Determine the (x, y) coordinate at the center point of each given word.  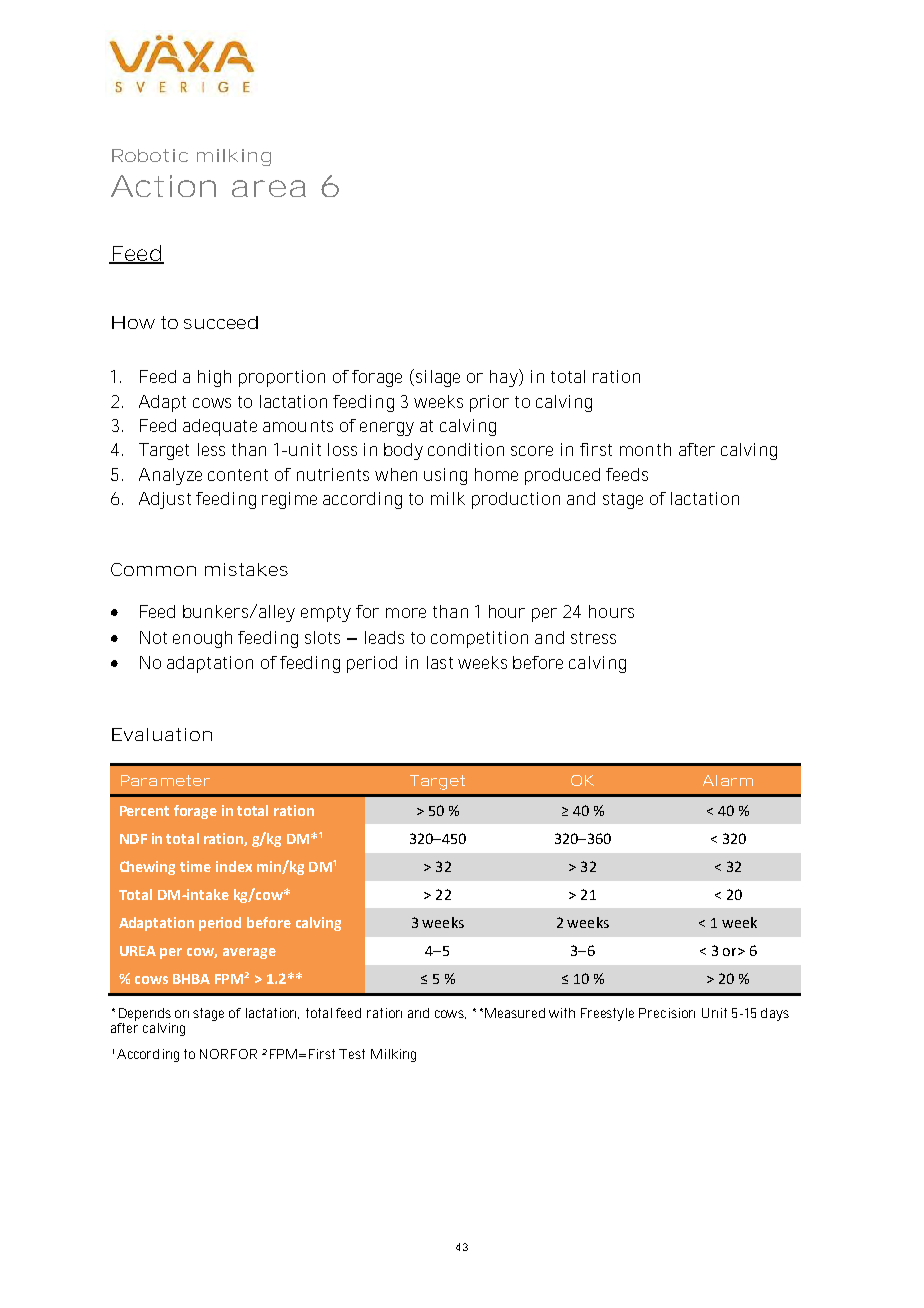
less (211, 449)
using (445, 476)
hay (505, 378)
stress (593, 638)
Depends (145, 1014)
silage (436, 378)
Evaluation (162, 734)
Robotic (150, 155)
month (645, 449)
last (440, 662)
